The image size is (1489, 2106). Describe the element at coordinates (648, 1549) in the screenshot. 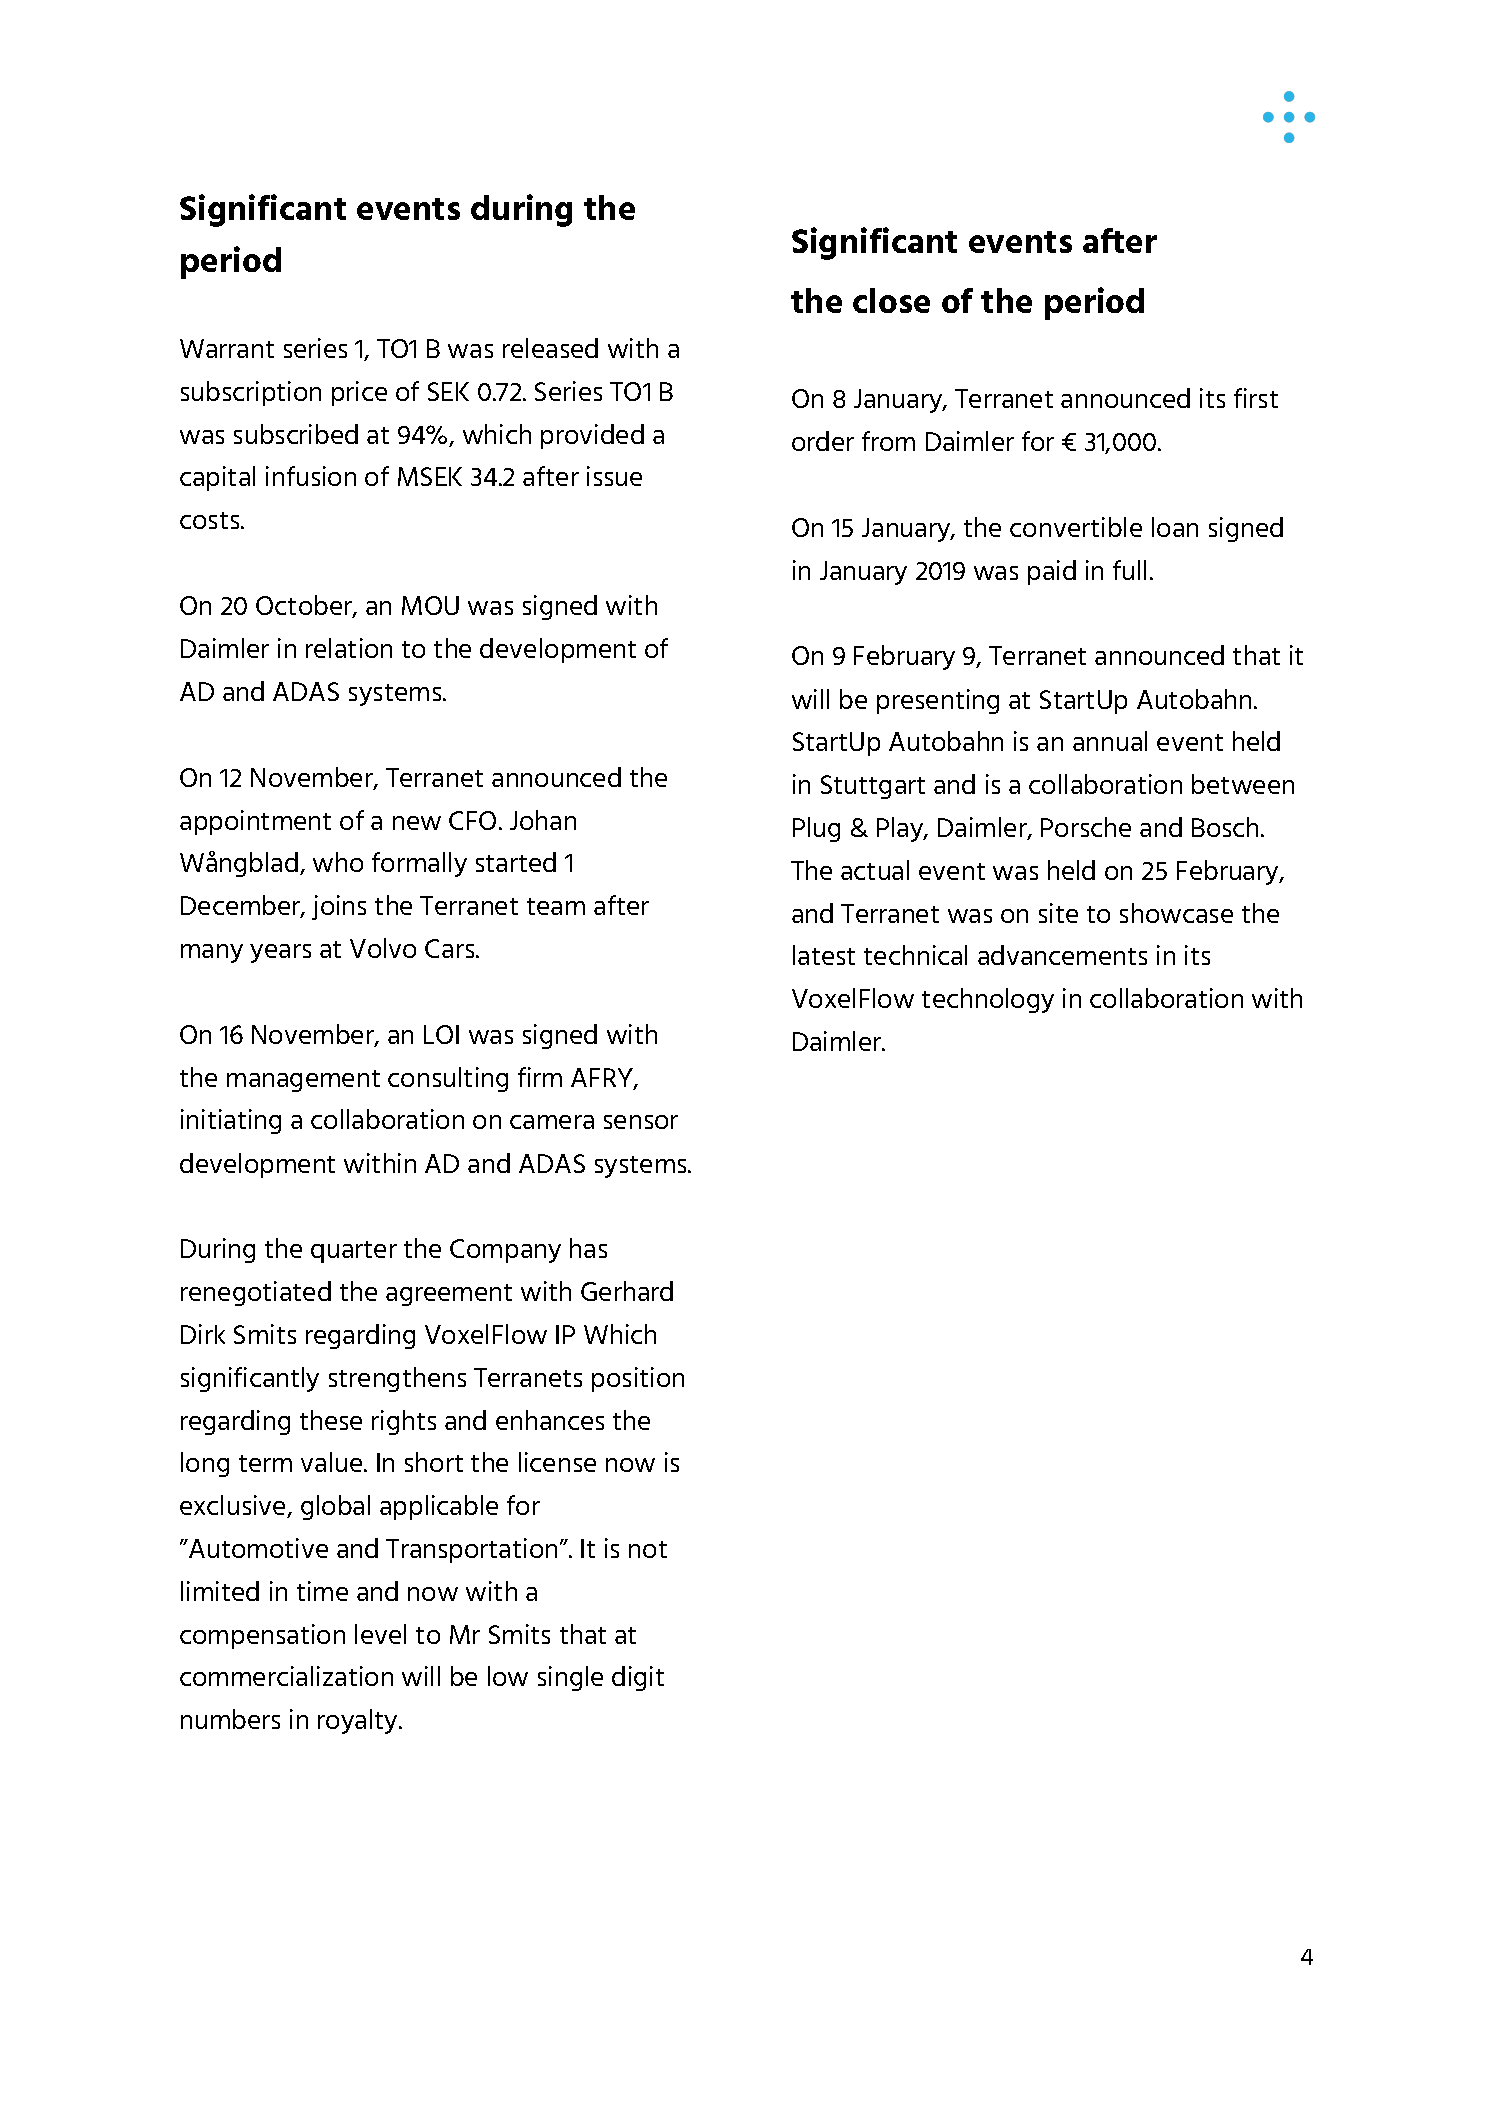

I see `not` at that location.
